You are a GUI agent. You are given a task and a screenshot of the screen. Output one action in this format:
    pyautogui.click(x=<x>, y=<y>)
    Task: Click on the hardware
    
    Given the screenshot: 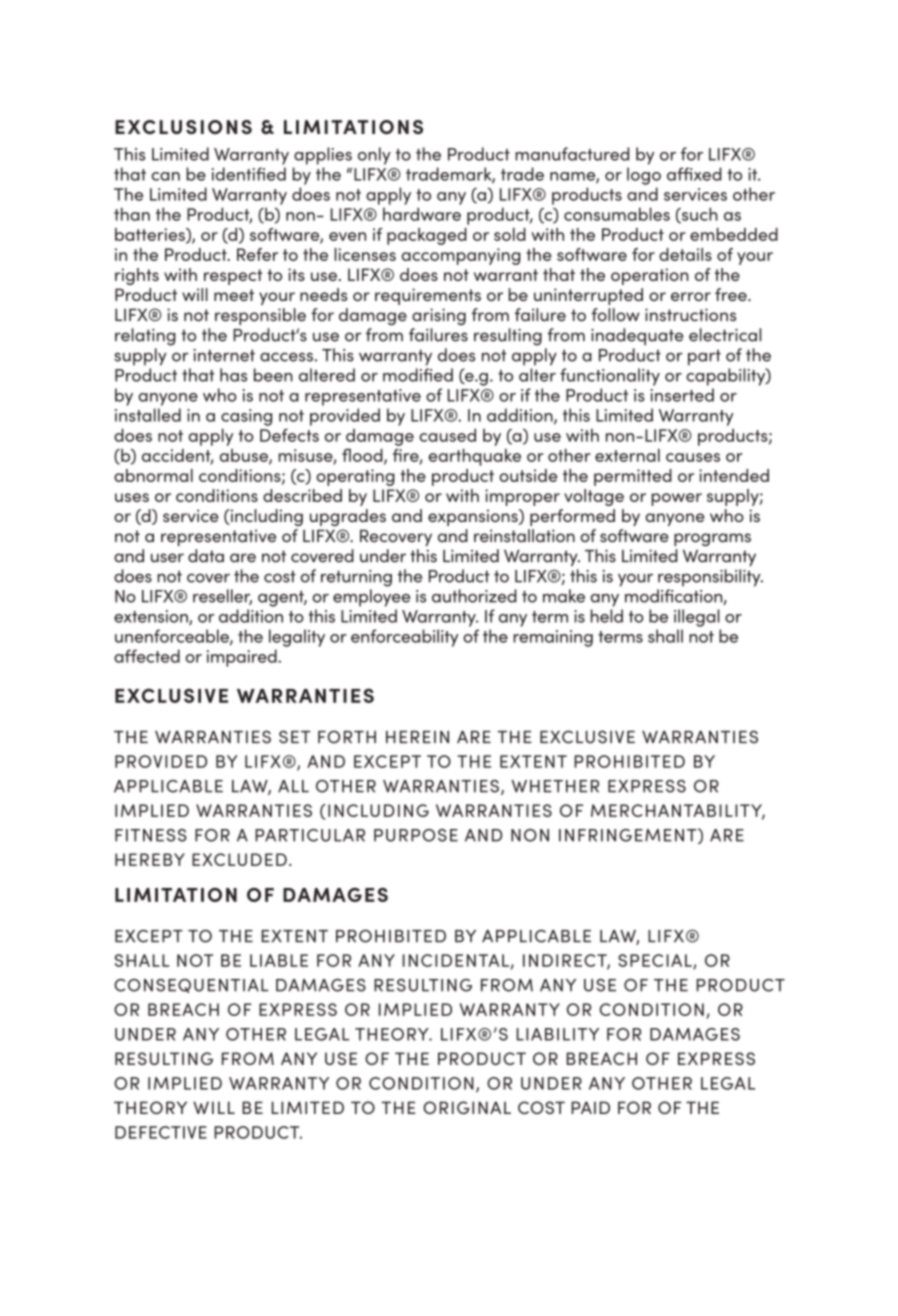 What is the action you would take?
    pyautogui.click(x=422, y=214)
